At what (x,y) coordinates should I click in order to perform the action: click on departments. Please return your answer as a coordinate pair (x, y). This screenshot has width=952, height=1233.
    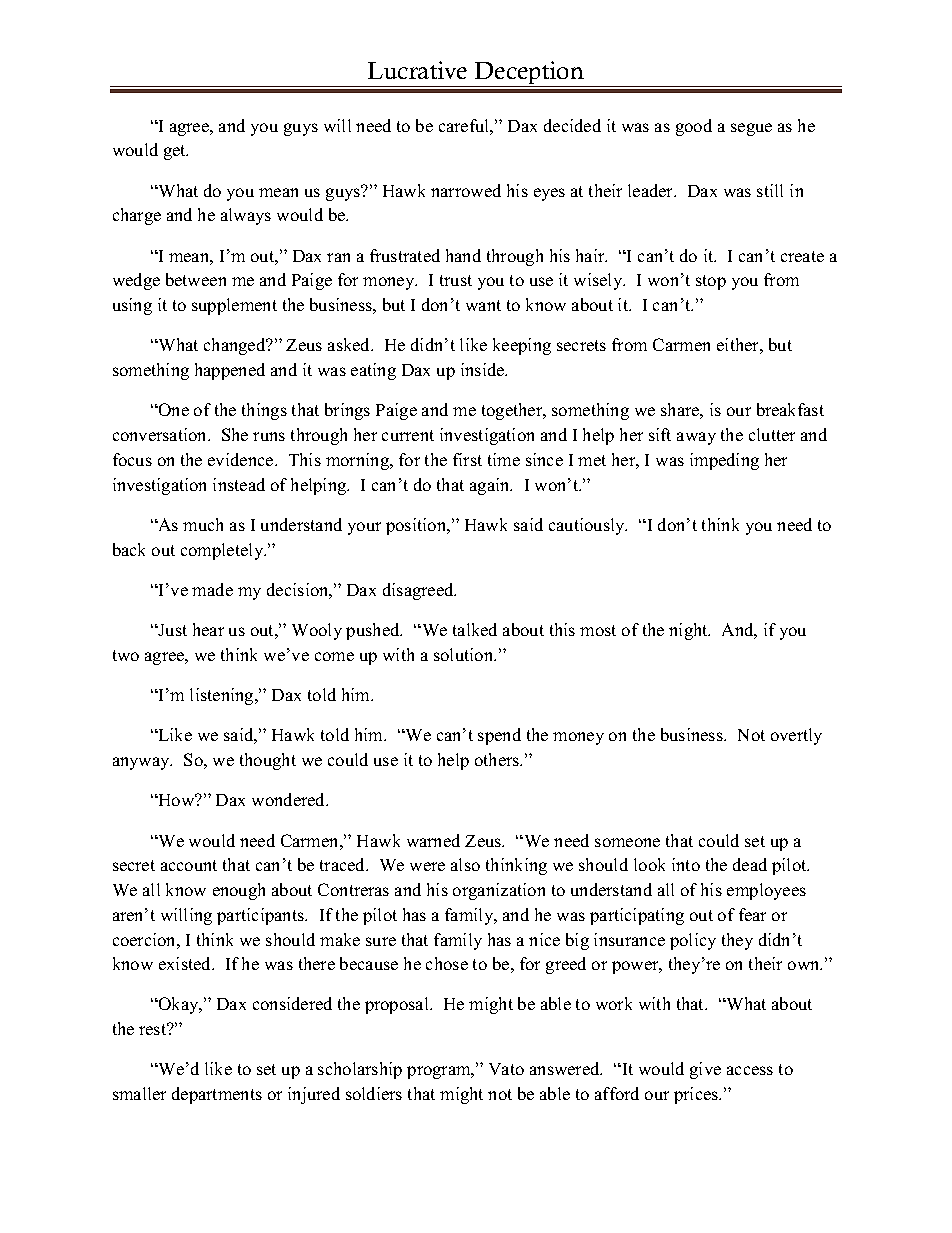
    Looking at the image, I should click on (217, 1095).
